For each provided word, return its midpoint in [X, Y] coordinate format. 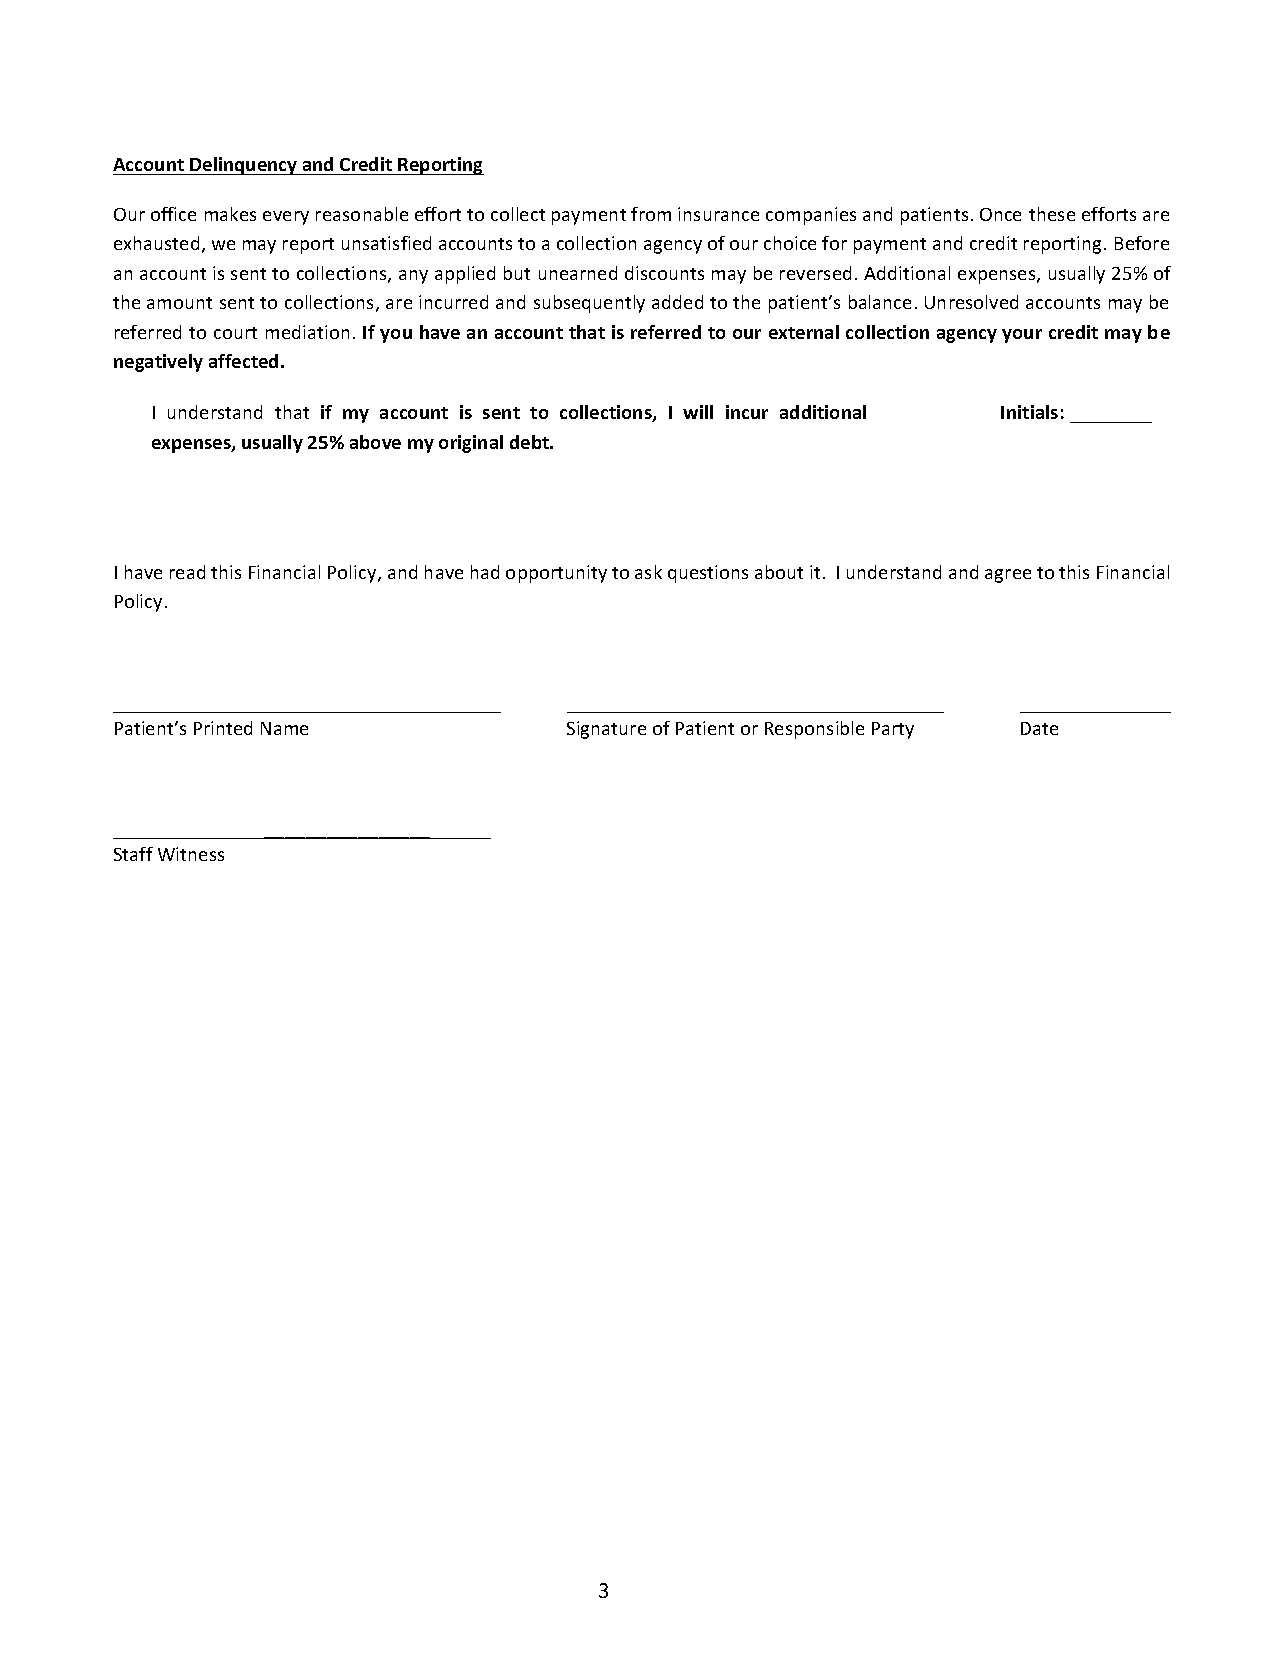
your [1022, 336]
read [187, 572]
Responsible [814, 730]
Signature [606, 730]
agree [1008, 576]
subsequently [589, 304]
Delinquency [244, 166]
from [651, 214]
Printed [223, 728]
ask [648, 572]
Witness [191, 854]
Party [893, 730]
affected [243, 361]
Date [1039, 728]
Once [1000, 214]
